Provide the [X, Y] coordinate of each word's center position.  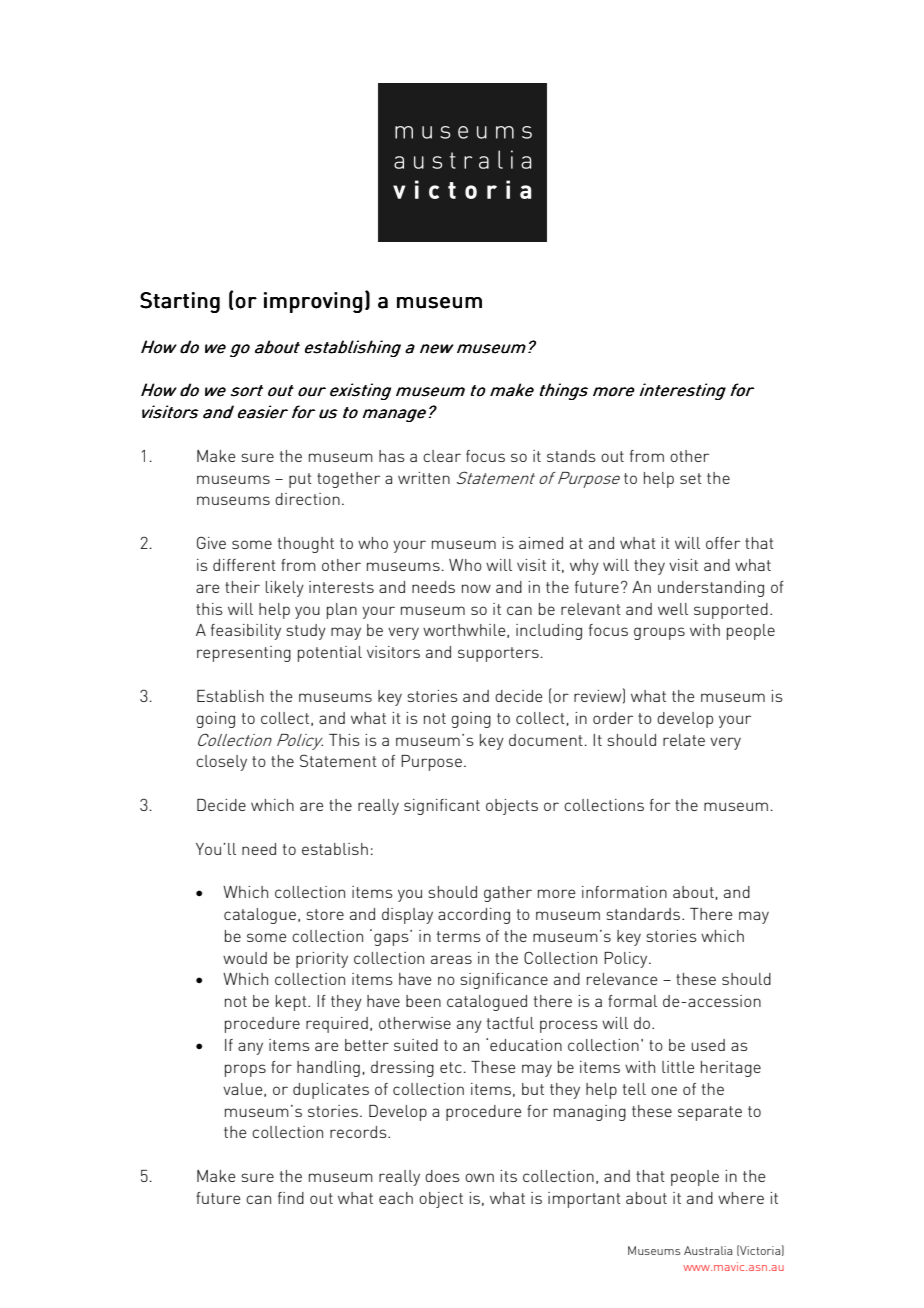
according [474, 916]
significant [442, 807]
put [300, 480]
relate [684, 740]
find [291, 1198]
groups [659, 633]
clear [442, 456]
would [245, 958]
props [245, 1070]
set [691, 478]
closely [221, 763]
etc [451, 1067]
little [678, 1067]
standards [643, 914]
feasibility [246, 632]
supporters [498, 654]
